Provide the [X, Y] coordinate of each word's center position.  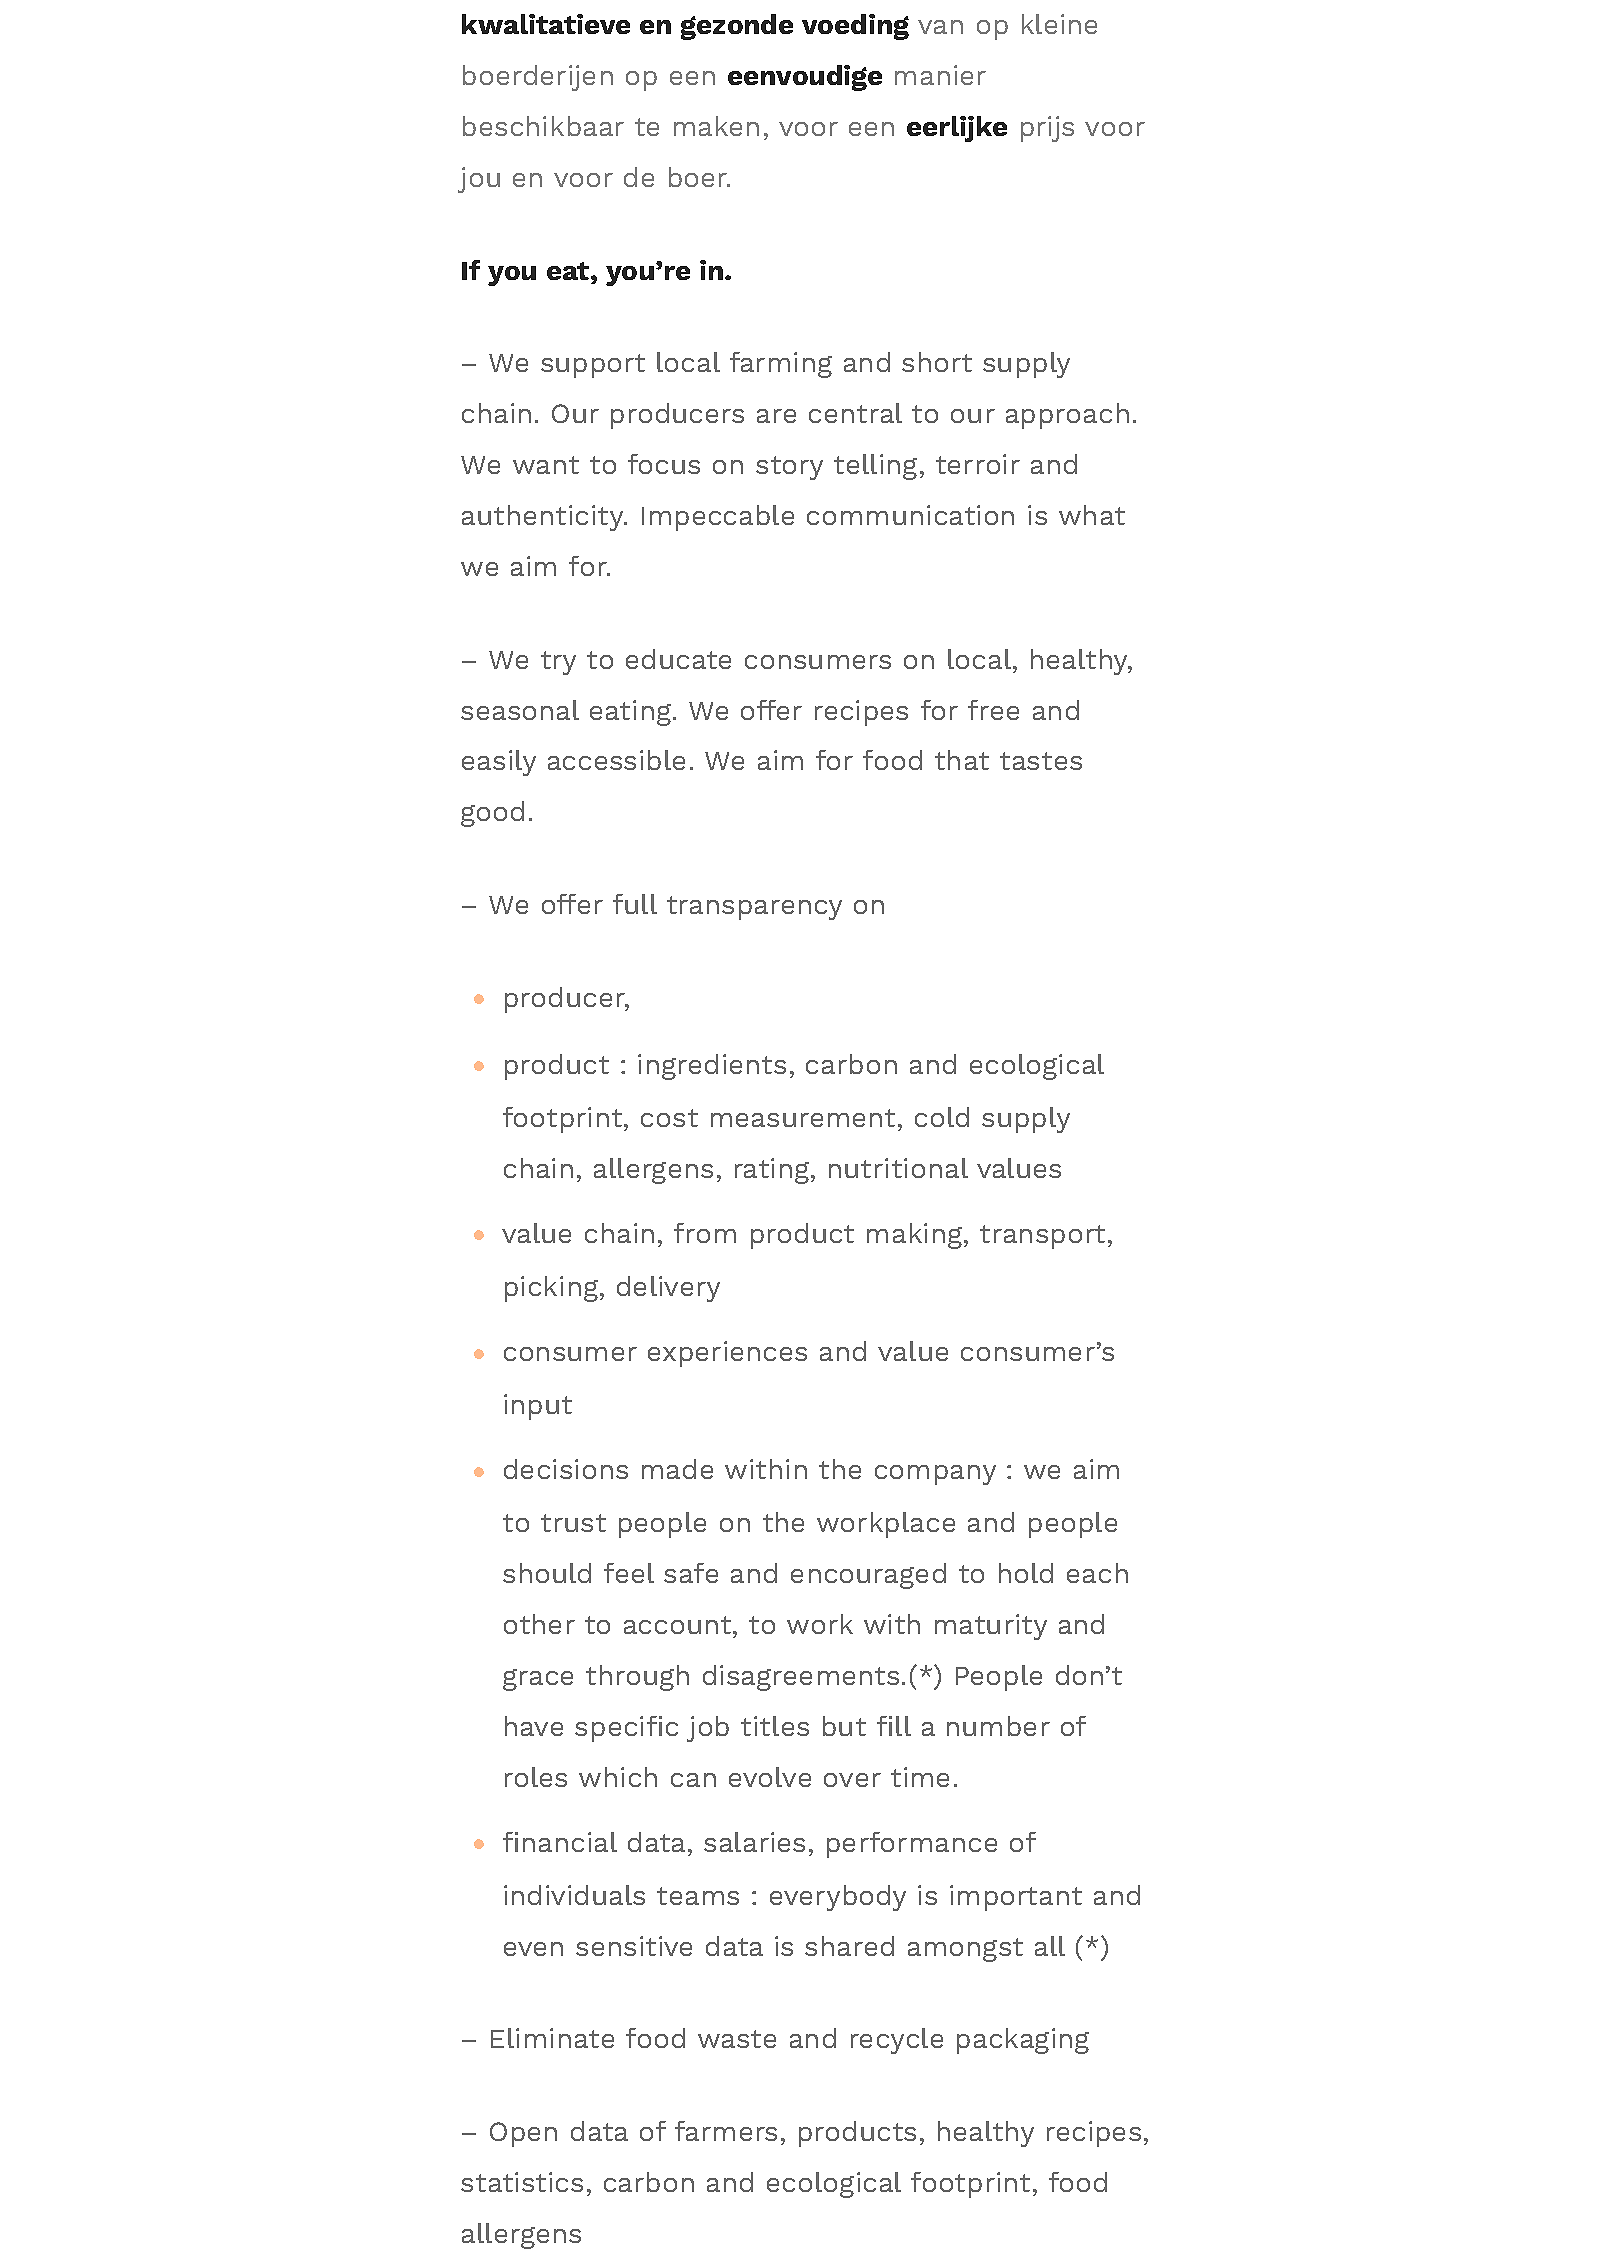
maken [716, 126]
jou [479, 180]
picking [553, 1289]
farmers [726, 2131]
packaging [1023, 2041]
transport [1042, 1237]
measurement [805, 1118]
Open [523, 2134]
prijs [1047, 129]
